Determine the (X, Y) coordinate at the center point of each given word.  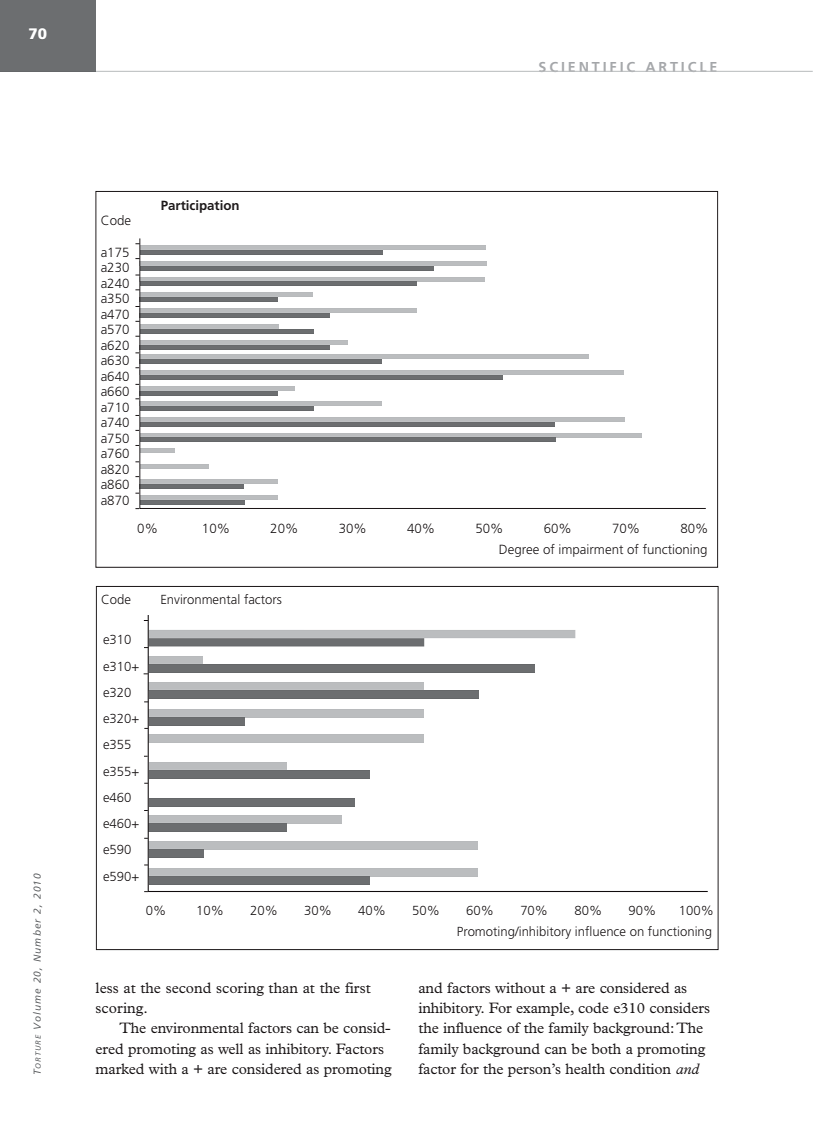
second (188, 987)
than (283, 987)
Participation (200, 206)
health (585, 1068)
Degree (519, 550)
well (230, 1048)
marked (119, 1068)
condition (640, 1068)
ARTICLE (681, 67)
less (107, 987)
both (606, 1048)
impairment (591, 550)
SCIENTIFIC (587, 67)
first (358, 987)
